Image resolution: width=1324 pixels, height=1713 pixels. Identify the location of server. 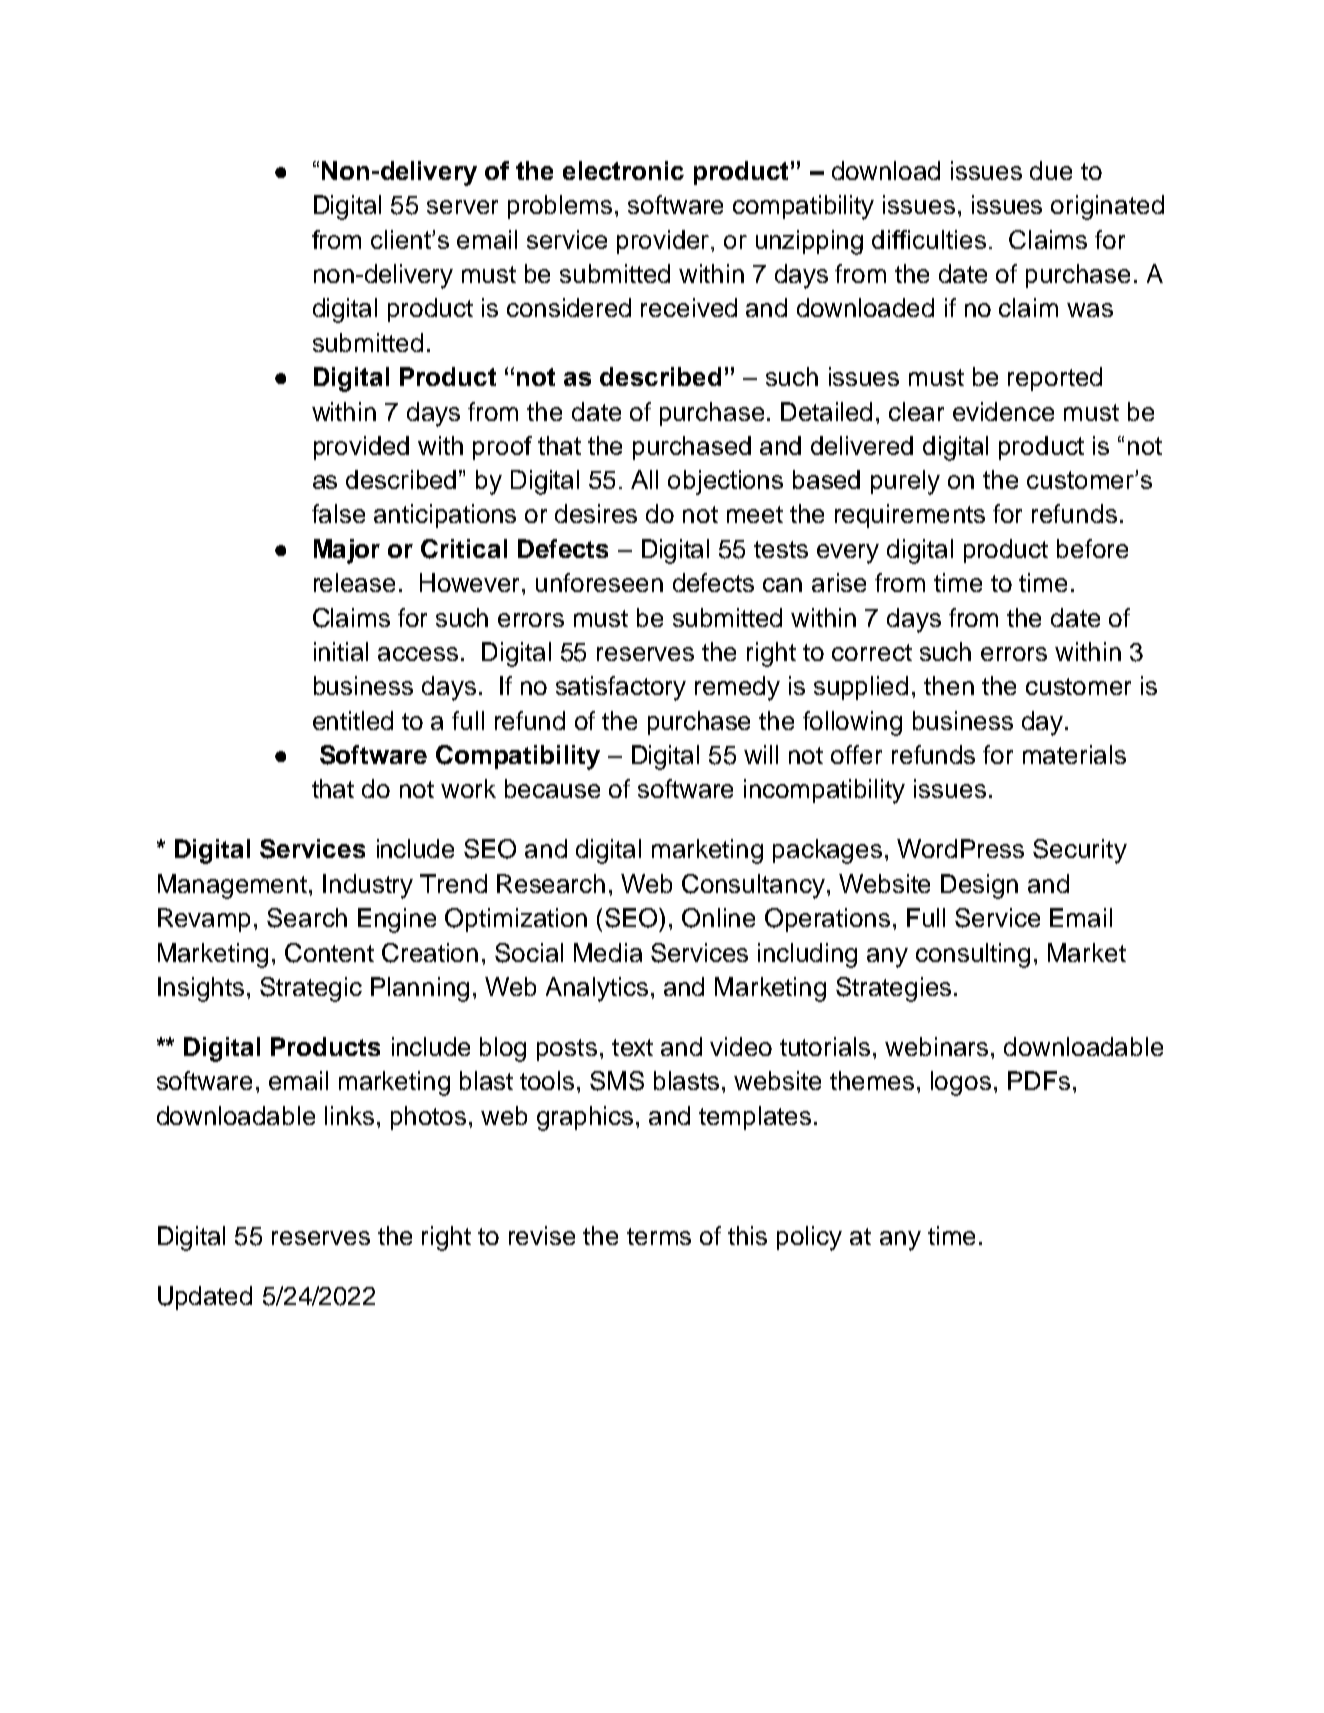
(462, 207).
